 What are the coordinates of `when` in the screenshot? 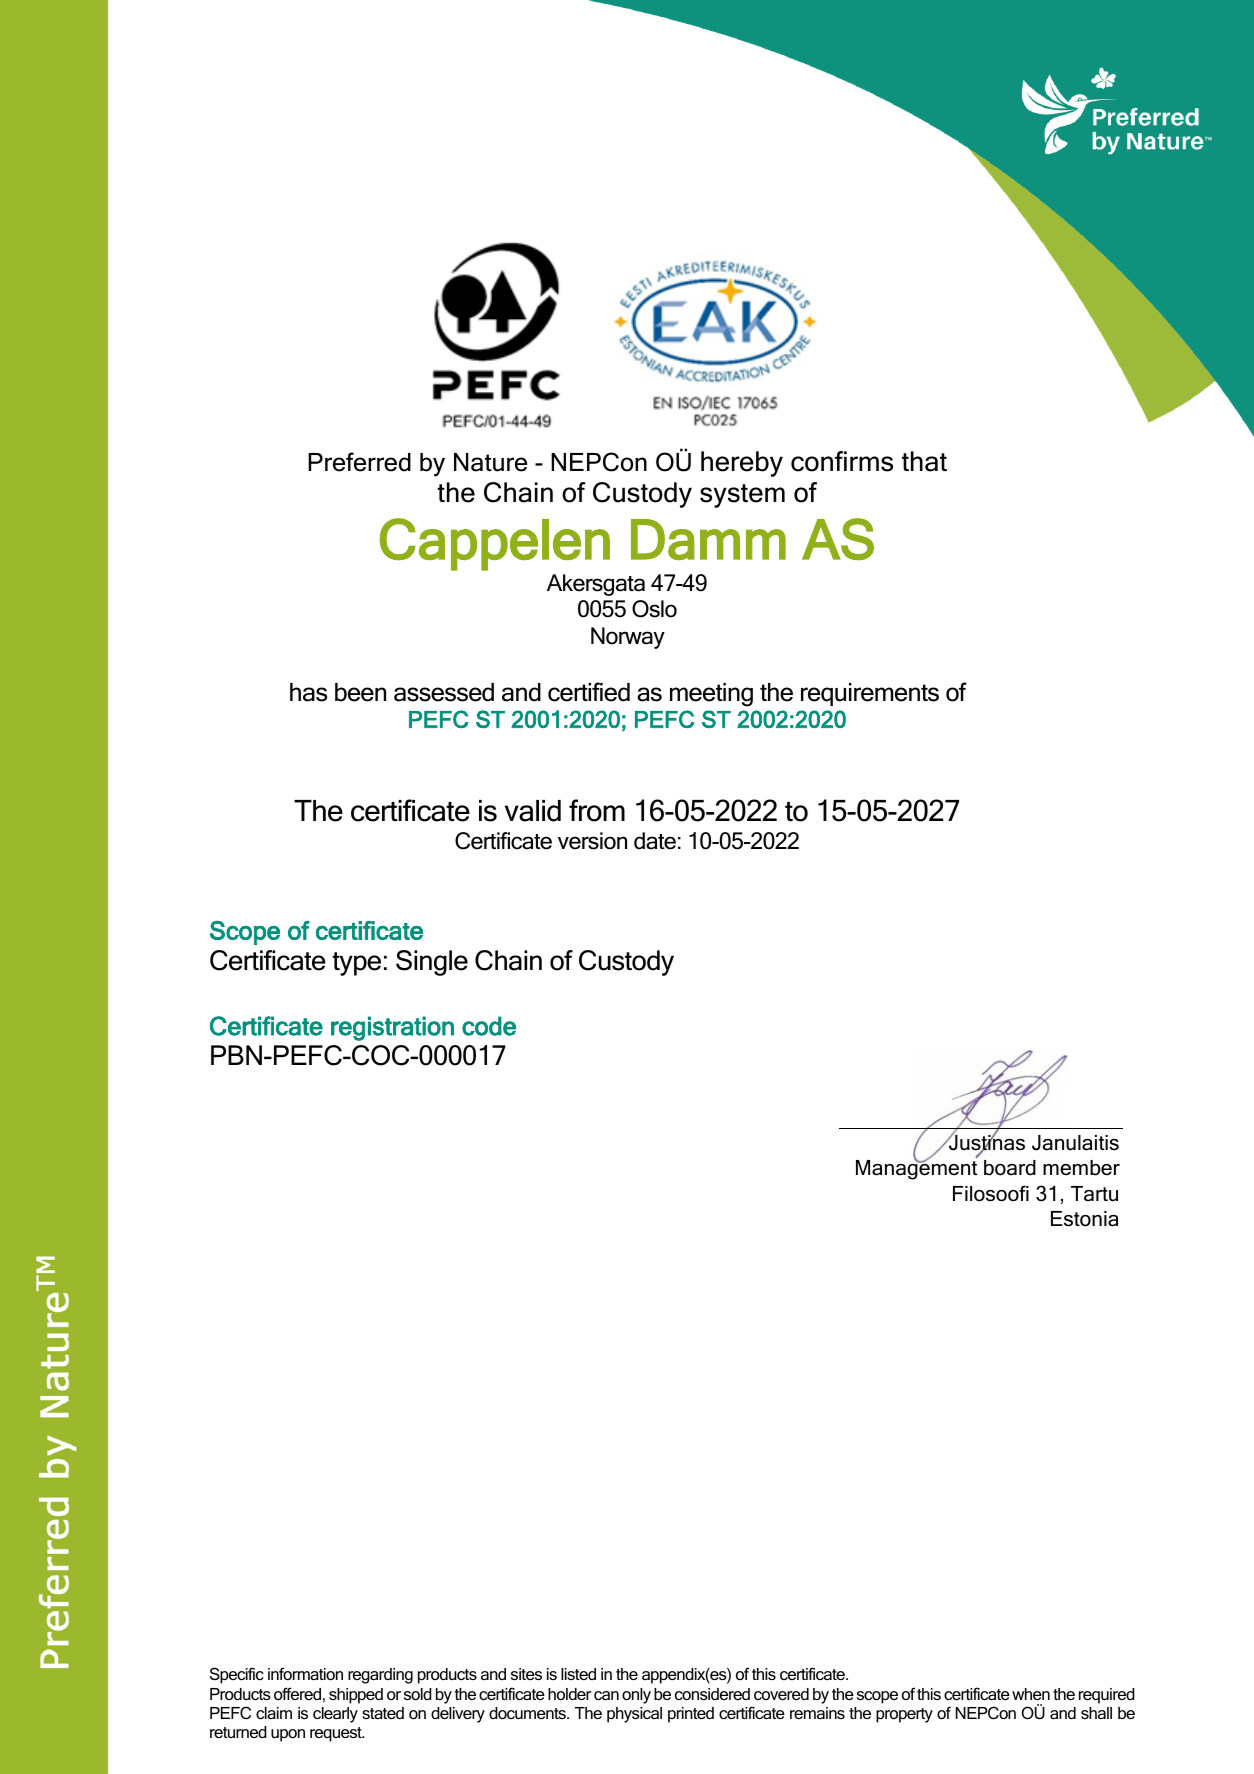 It's located at (1031, 1694).
